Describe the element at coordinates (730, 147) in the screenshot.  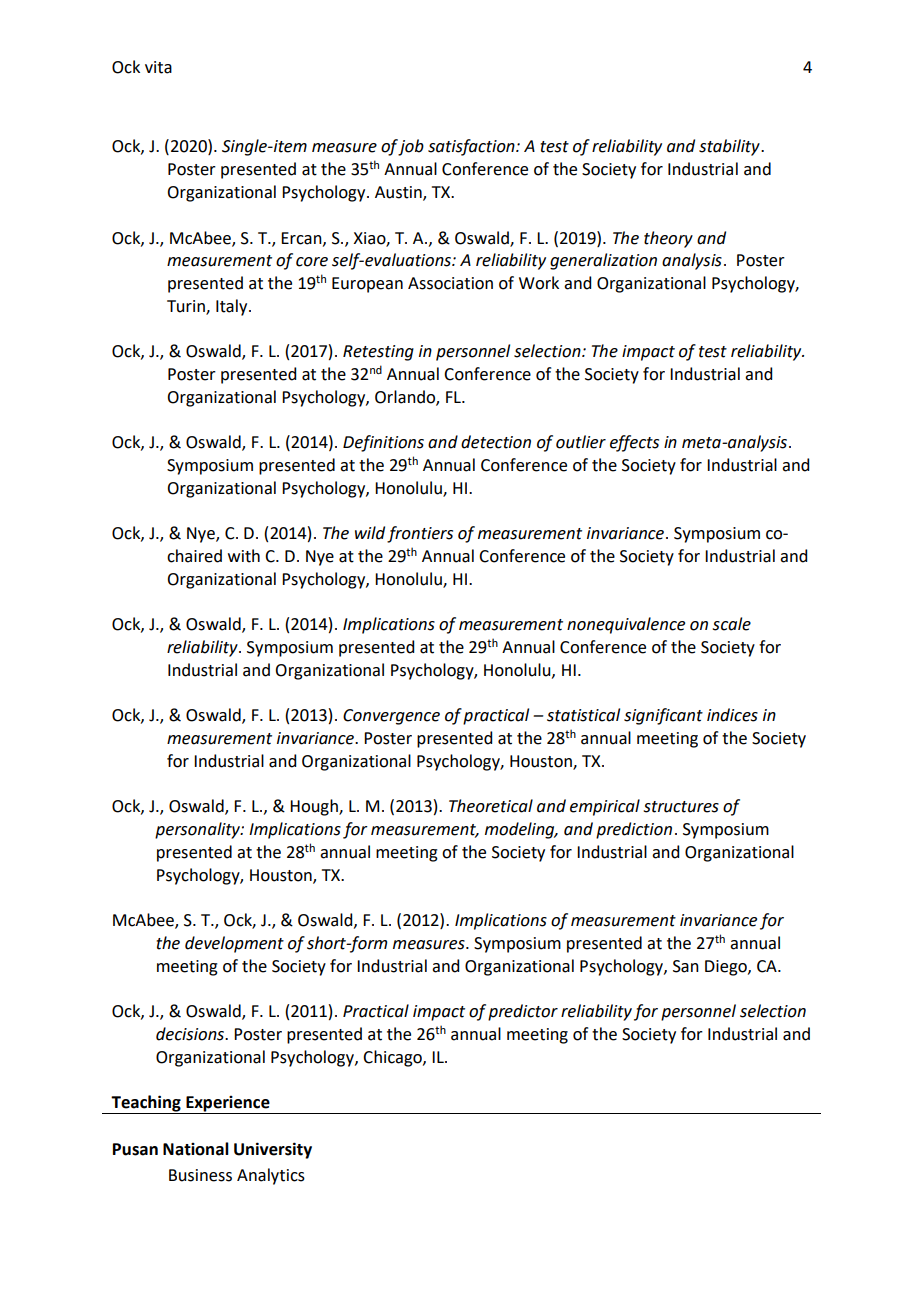
I see `stability` at that location.
